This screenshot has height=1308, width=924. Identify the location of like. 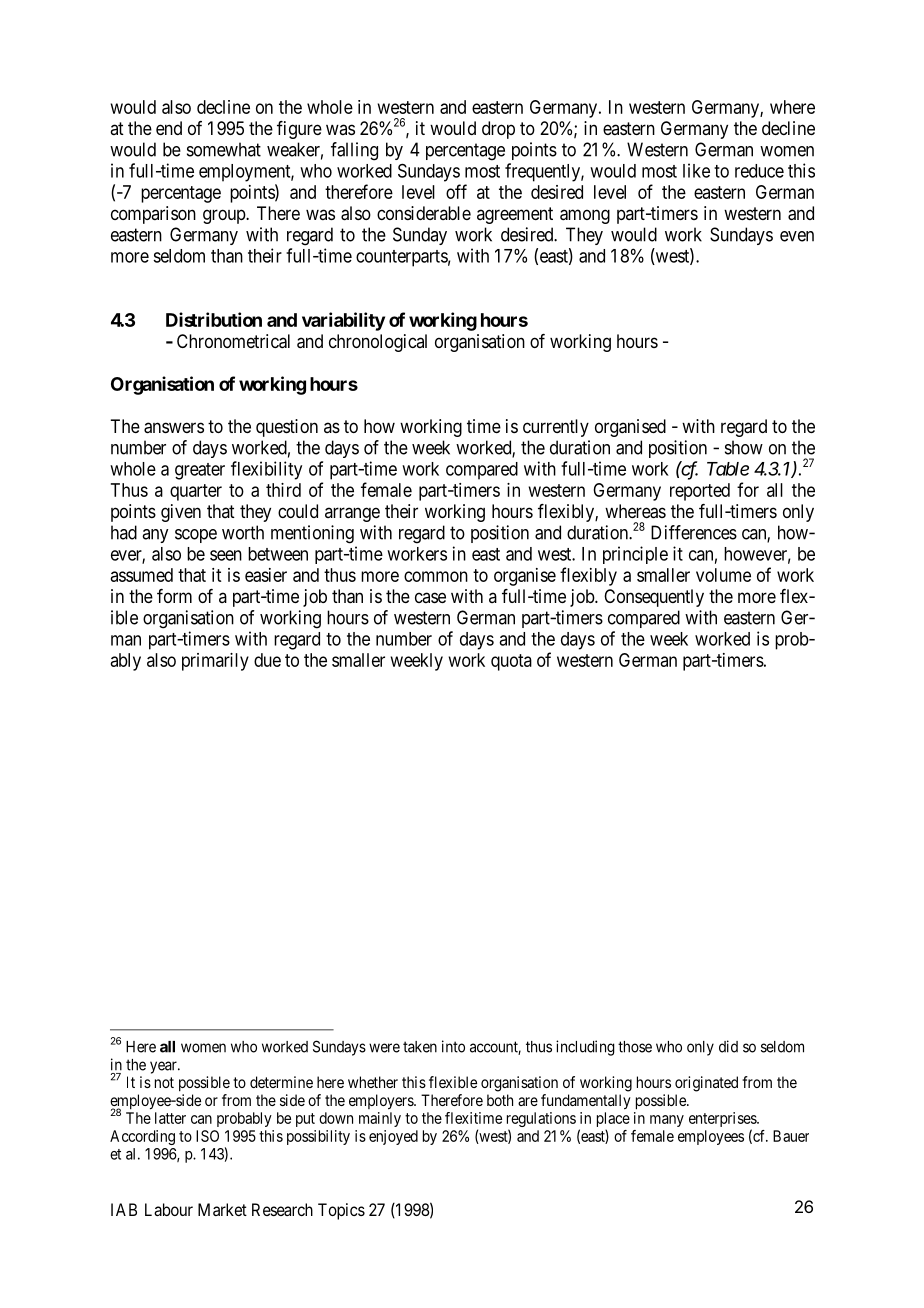
(696, 170).
